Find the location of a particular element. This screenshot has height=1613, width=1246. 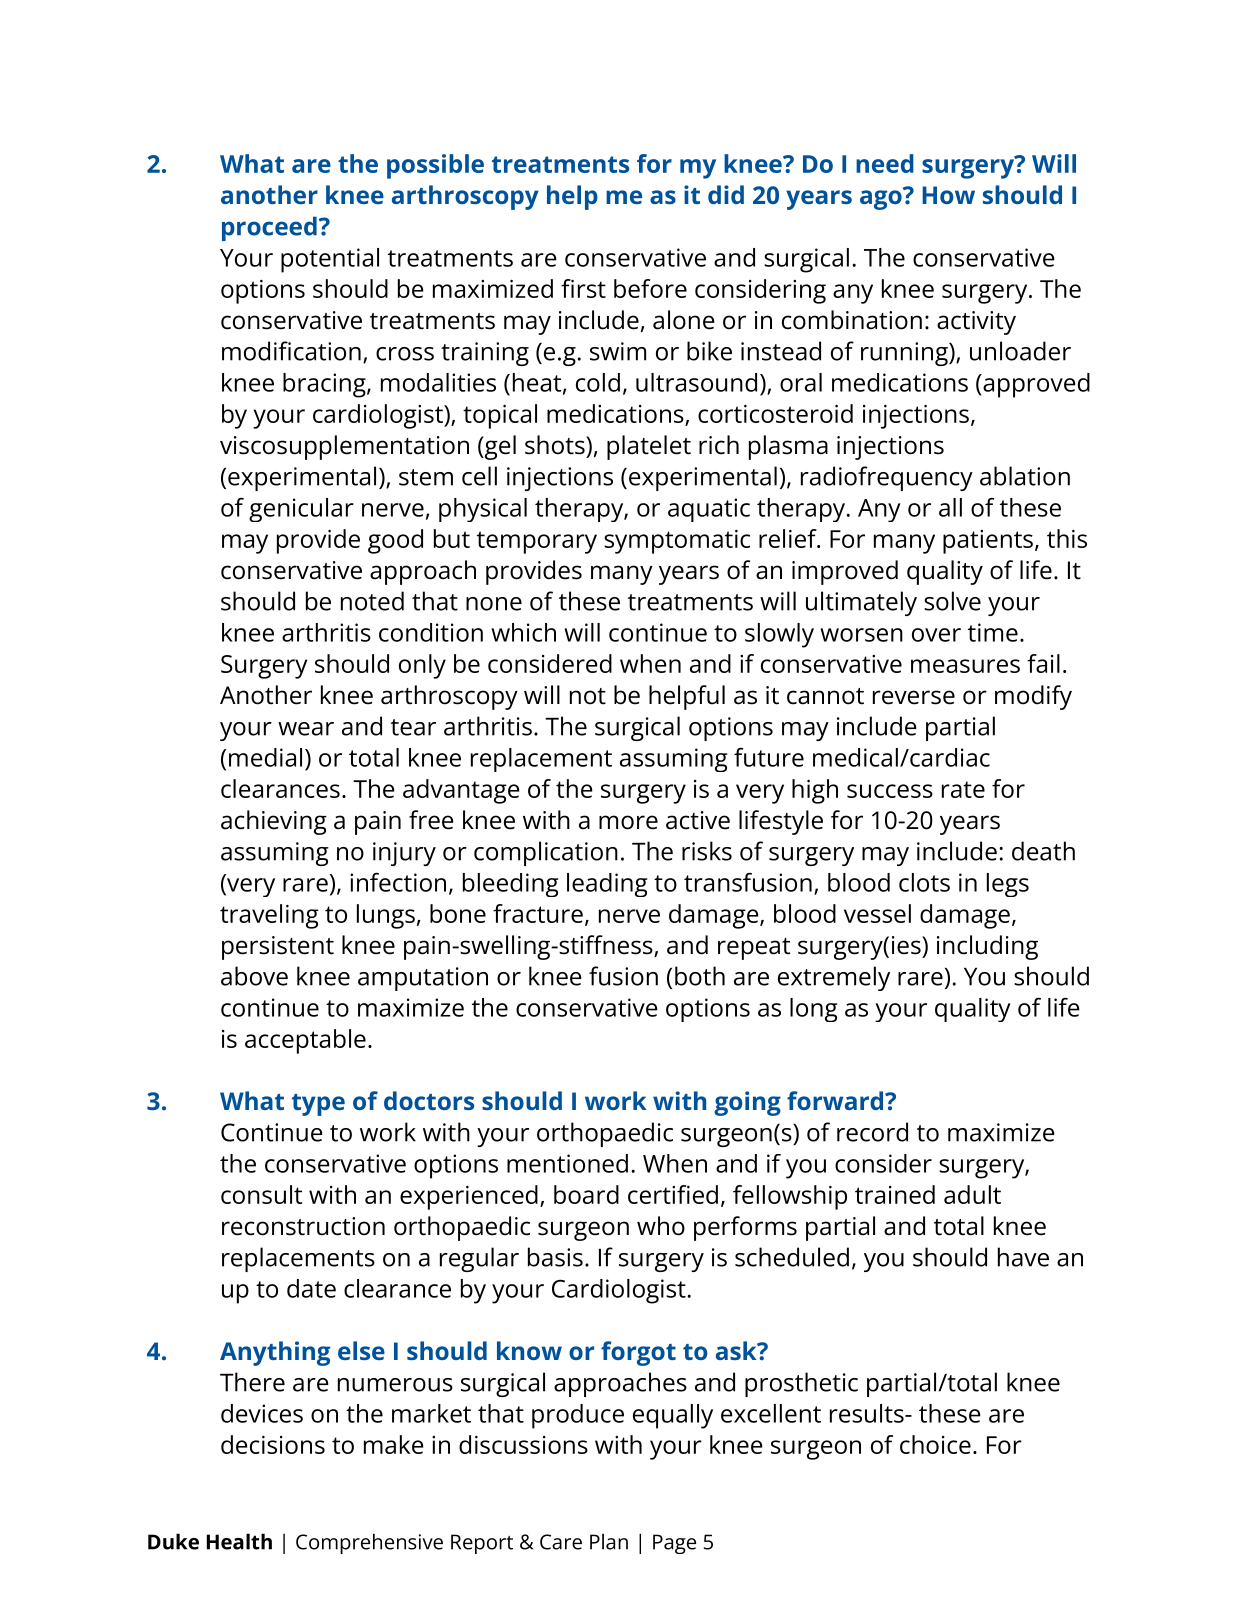

achieving is located at coordinates (274, 822).
